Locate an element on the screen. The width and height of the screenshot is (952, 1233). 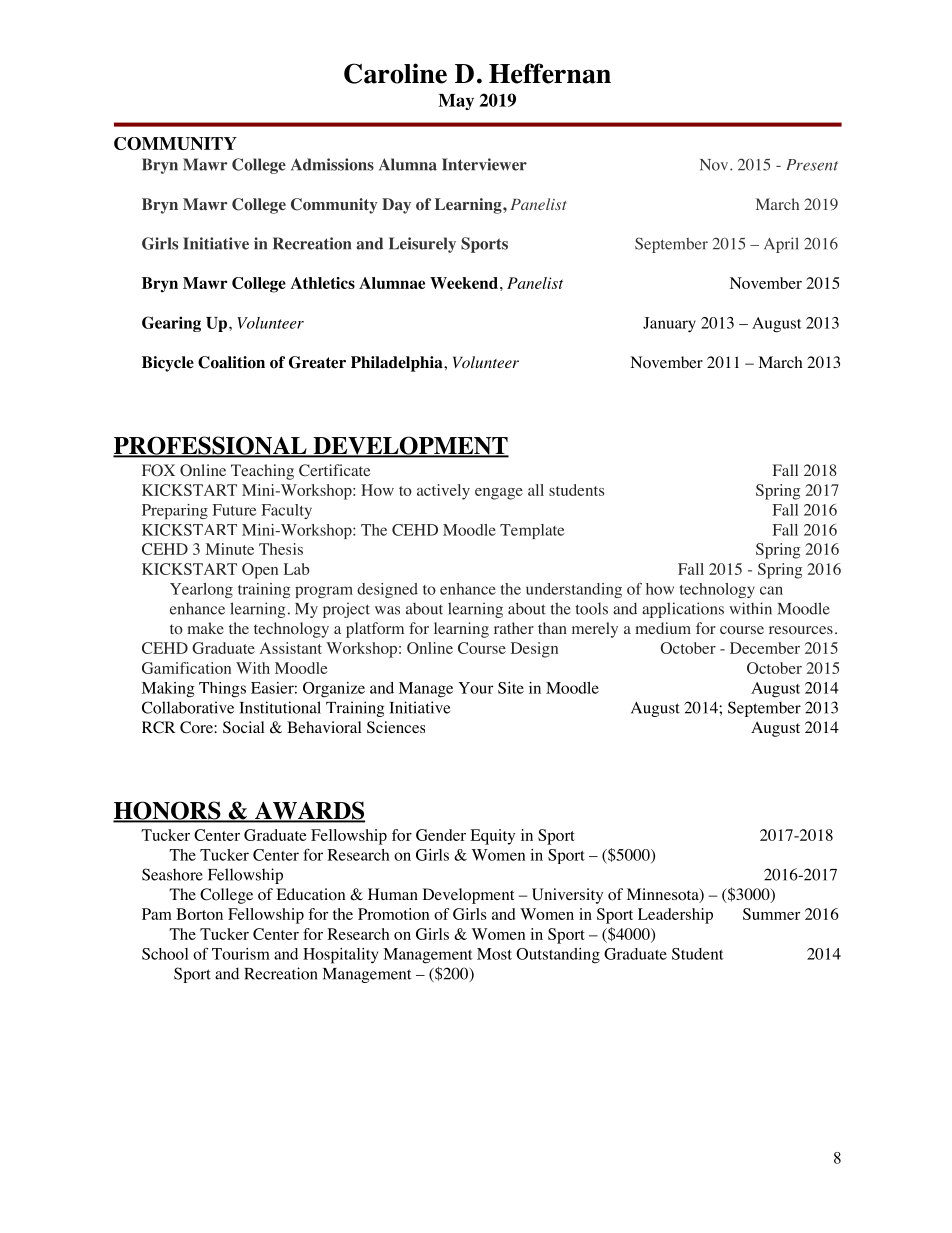
can is located at coordinates (771, 590).
